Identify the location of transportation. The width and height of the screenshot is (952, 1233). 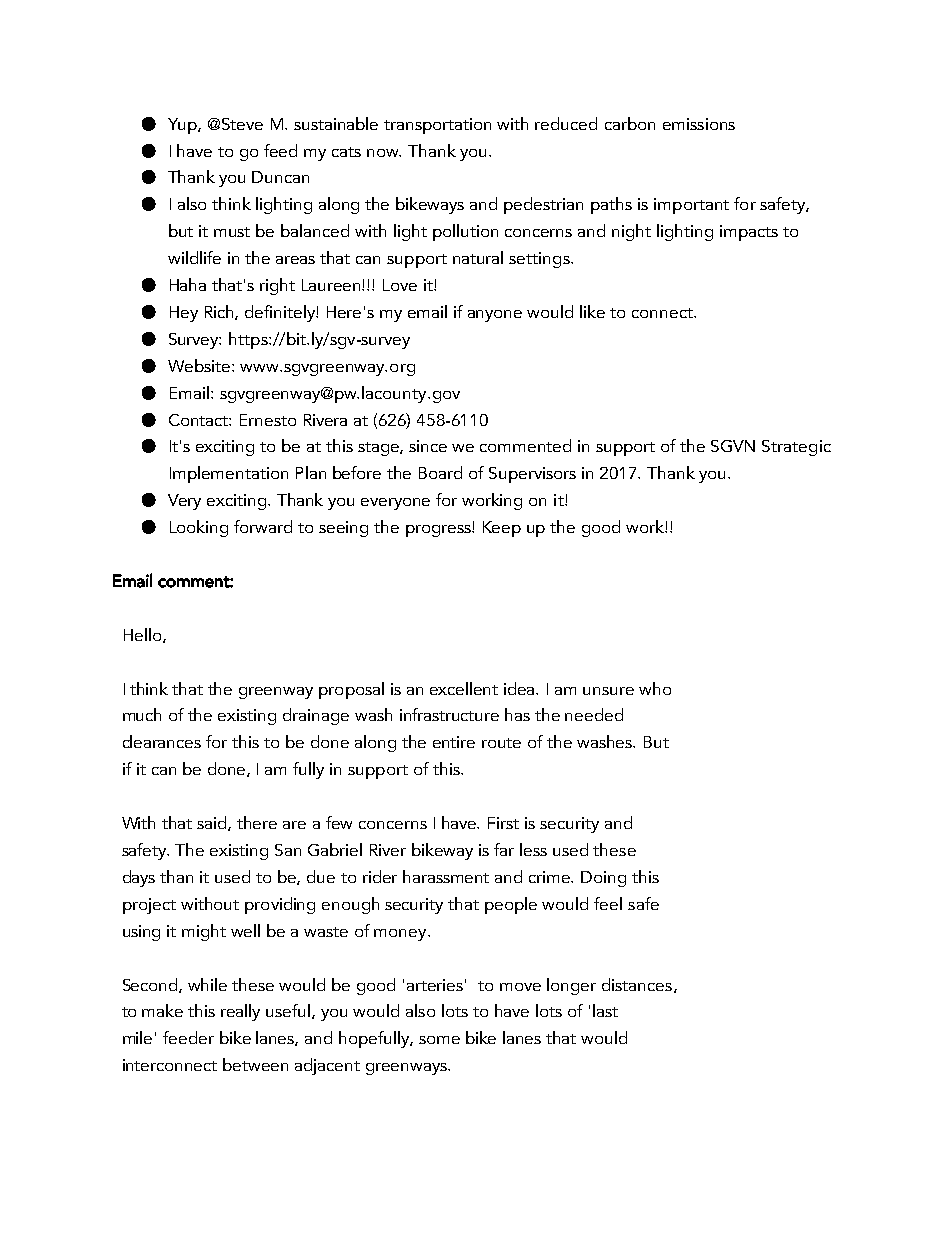
(437, 126).
